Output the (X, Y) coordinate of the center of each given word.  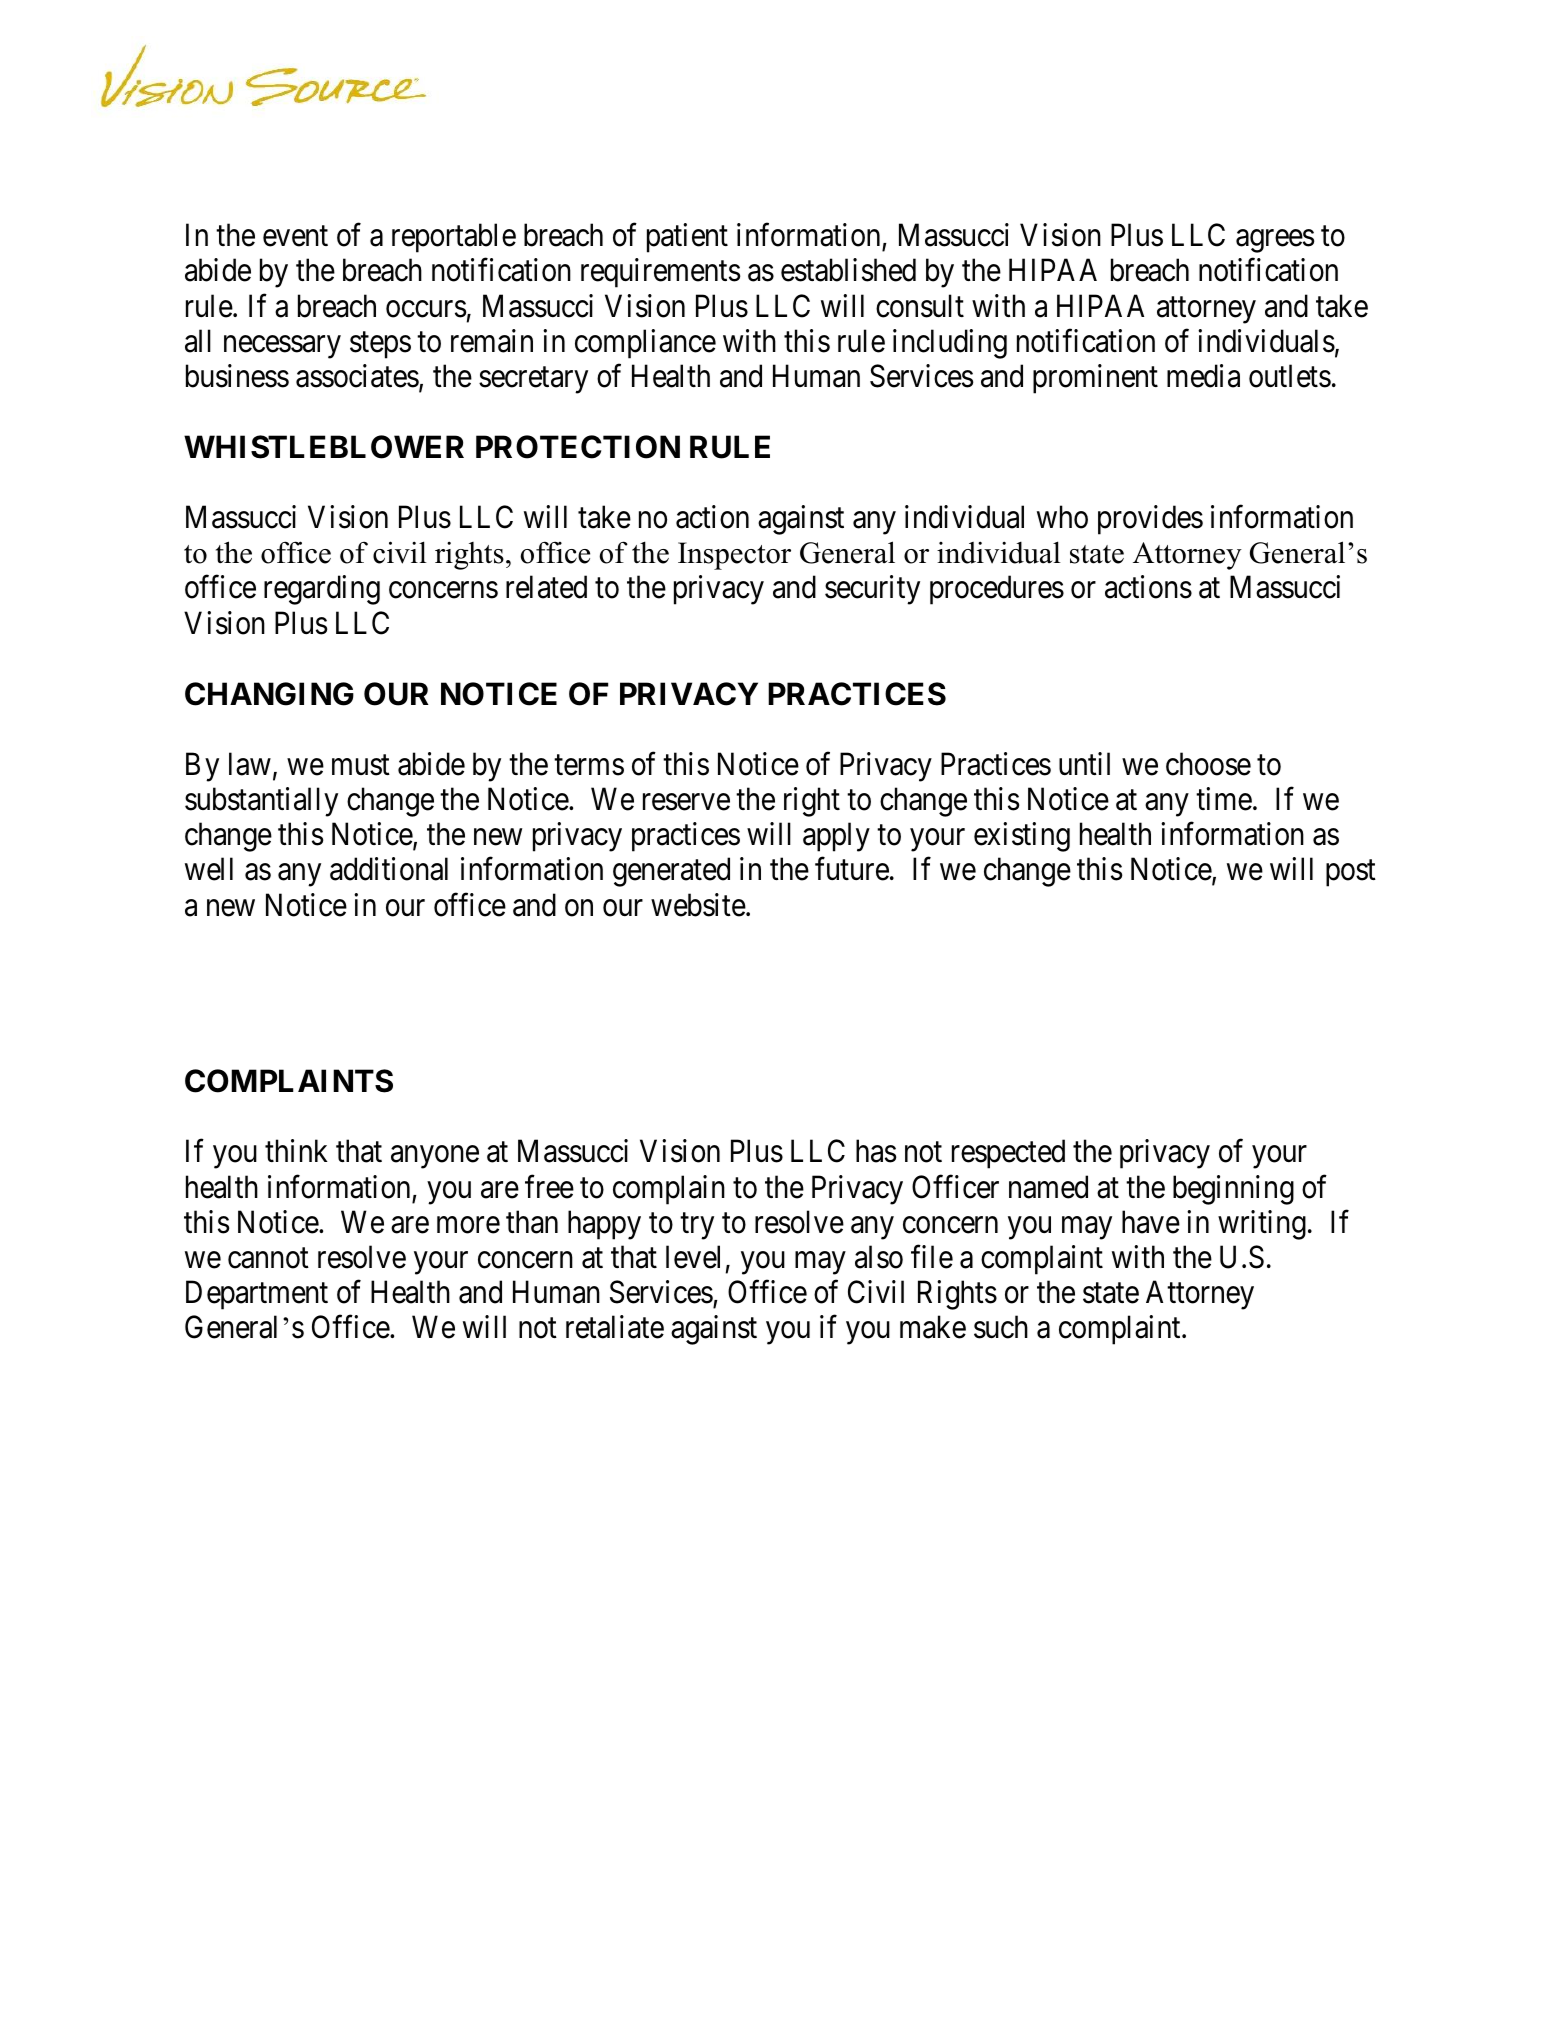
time (1224, 799)
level (693, 1257)
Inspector (734, 556)
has (876, 1151)
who (1062, 517)
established (848, 270)
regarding (322, 590)
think (296, 1150)
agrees (1275, 241)
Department (257, 1295)
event (295, 236)
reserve (686, 802)
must (361, 765)
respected (1008, 1154)
